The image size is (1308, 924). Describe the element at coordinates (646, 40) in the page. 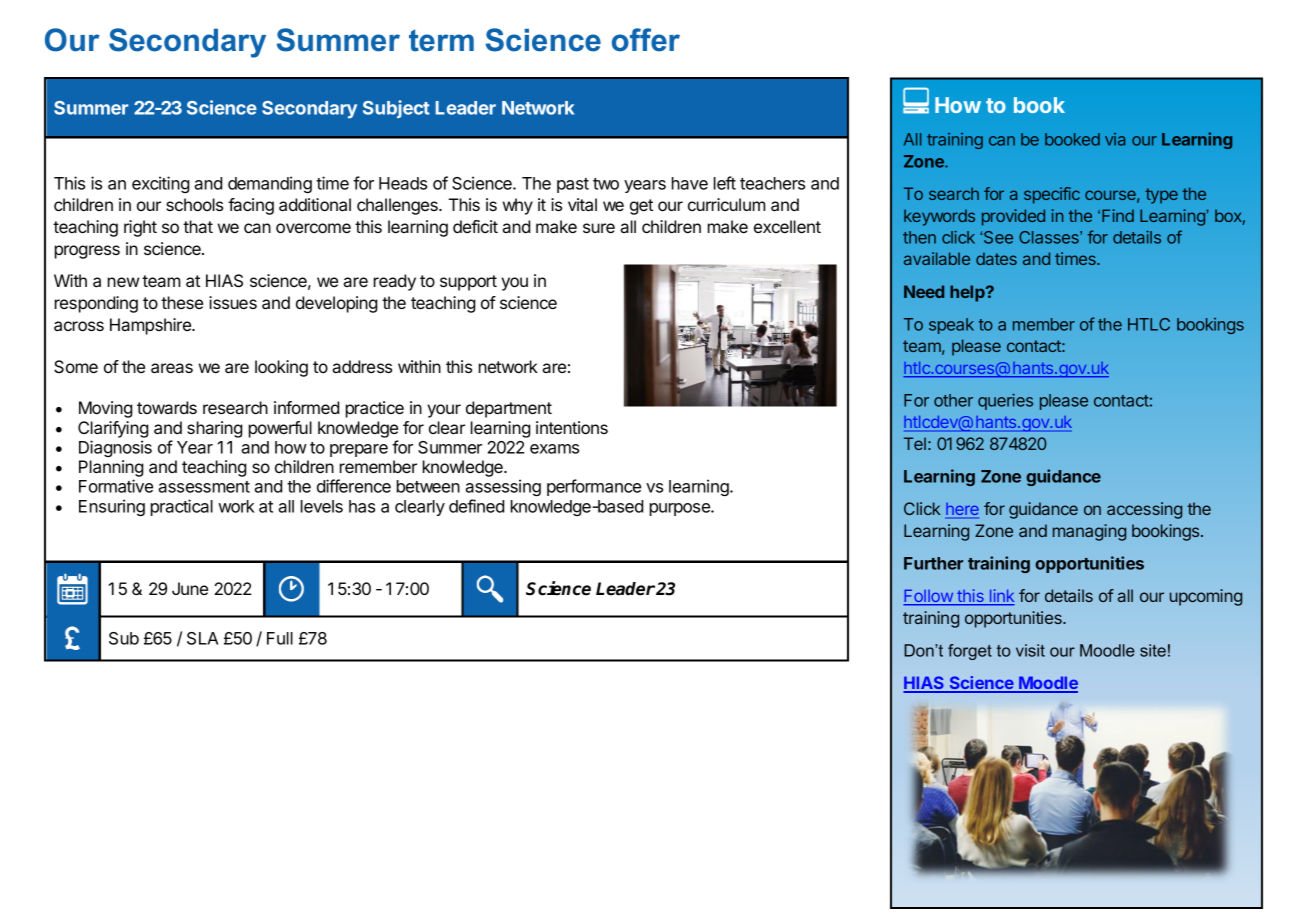

I see `offer` at that location.
